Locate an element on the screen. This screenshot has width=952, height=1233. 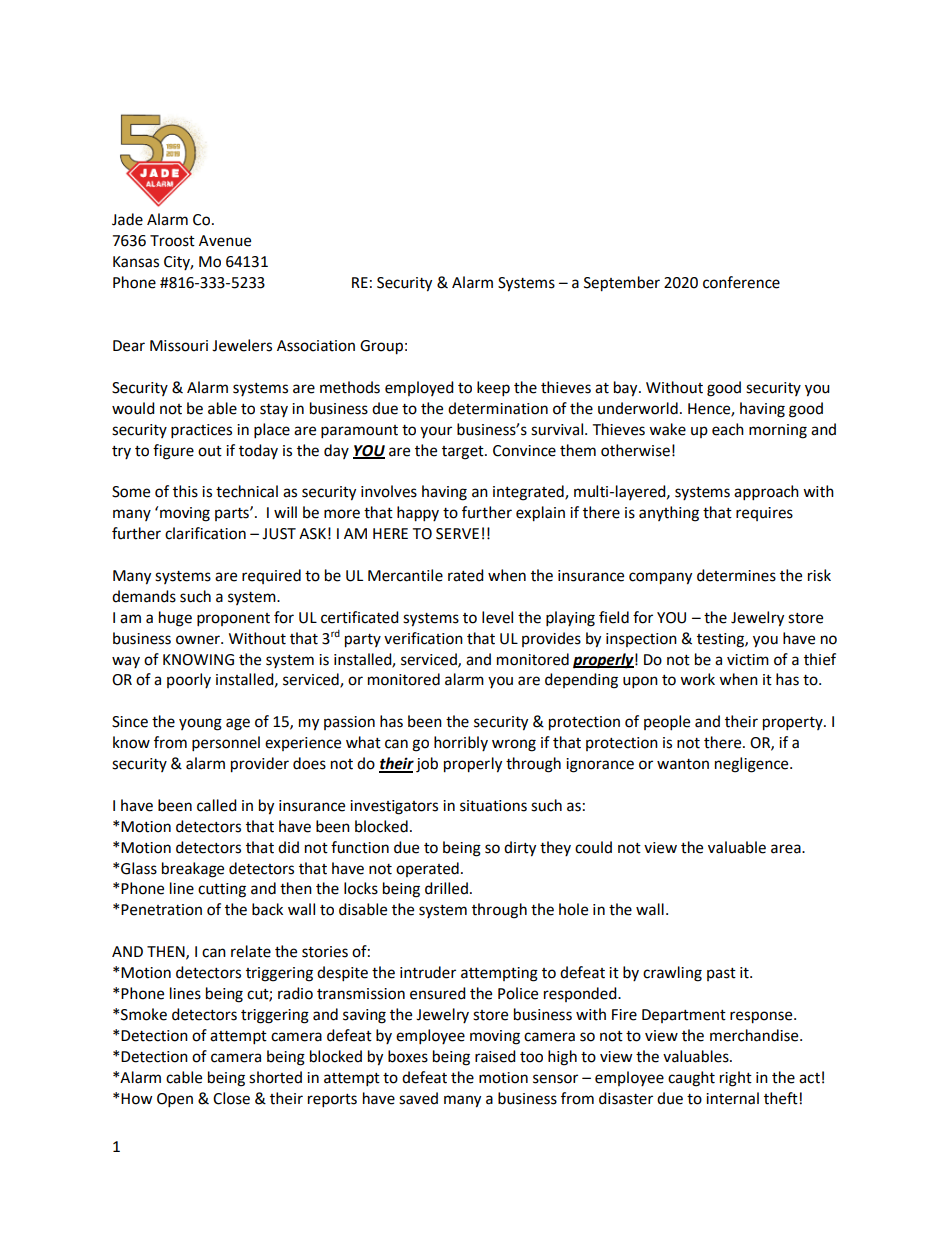
poorly is located at coordinates (189, 680).
